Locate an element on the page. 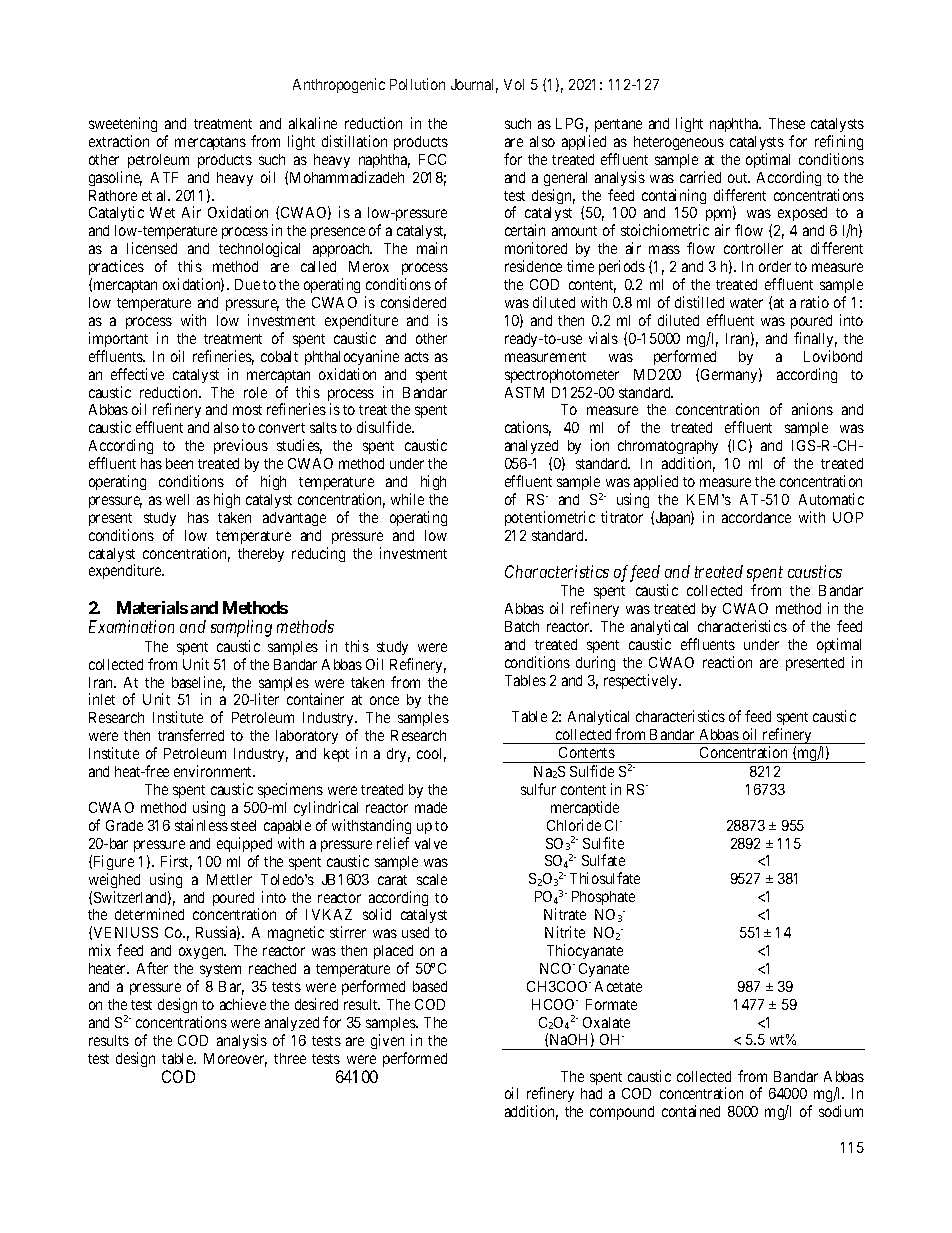  sweetening is located at coordinates (123, 124).
